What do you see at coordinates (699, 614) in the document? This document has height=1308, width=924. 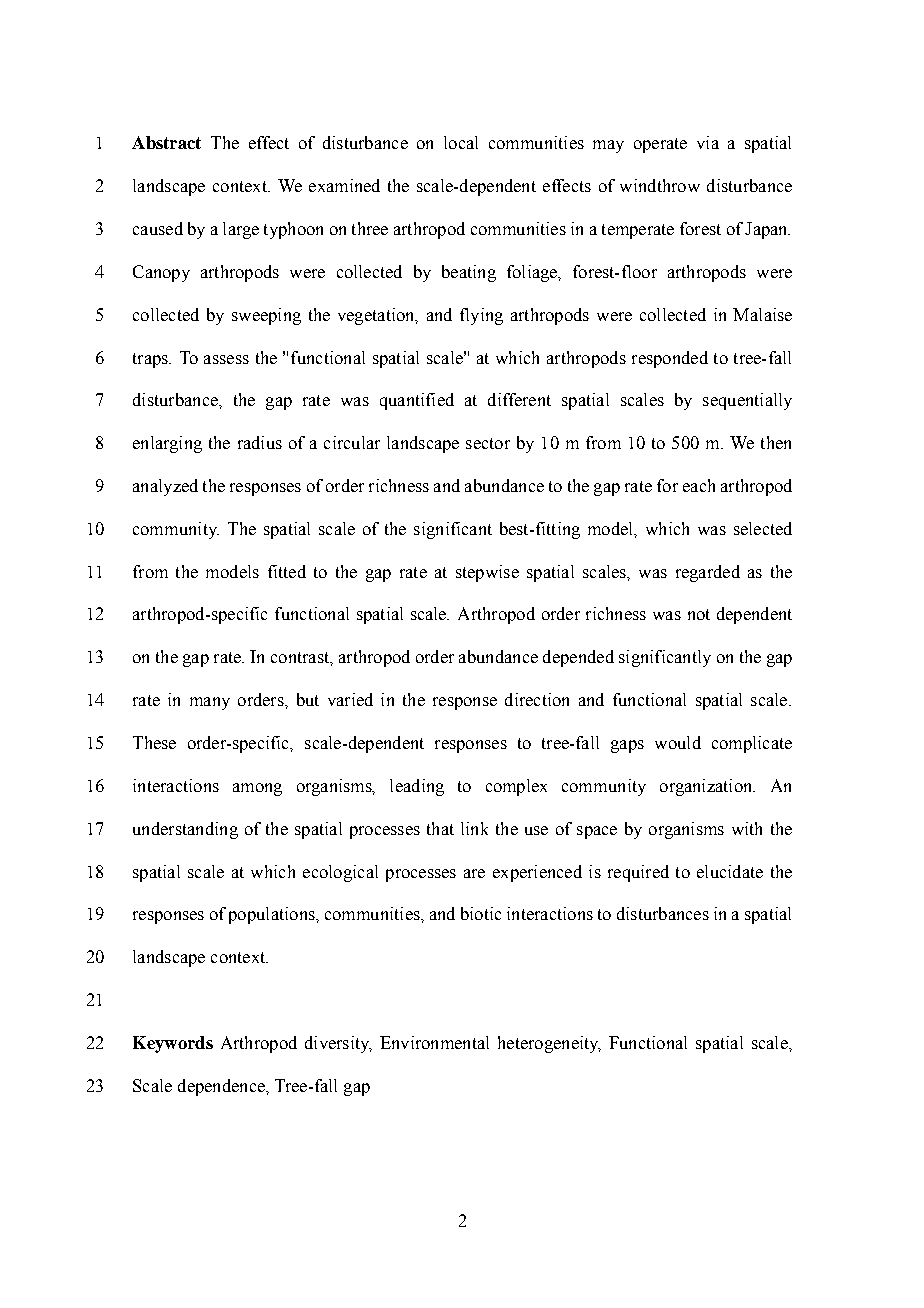 I see `not` at bounding box center [699, 614].
